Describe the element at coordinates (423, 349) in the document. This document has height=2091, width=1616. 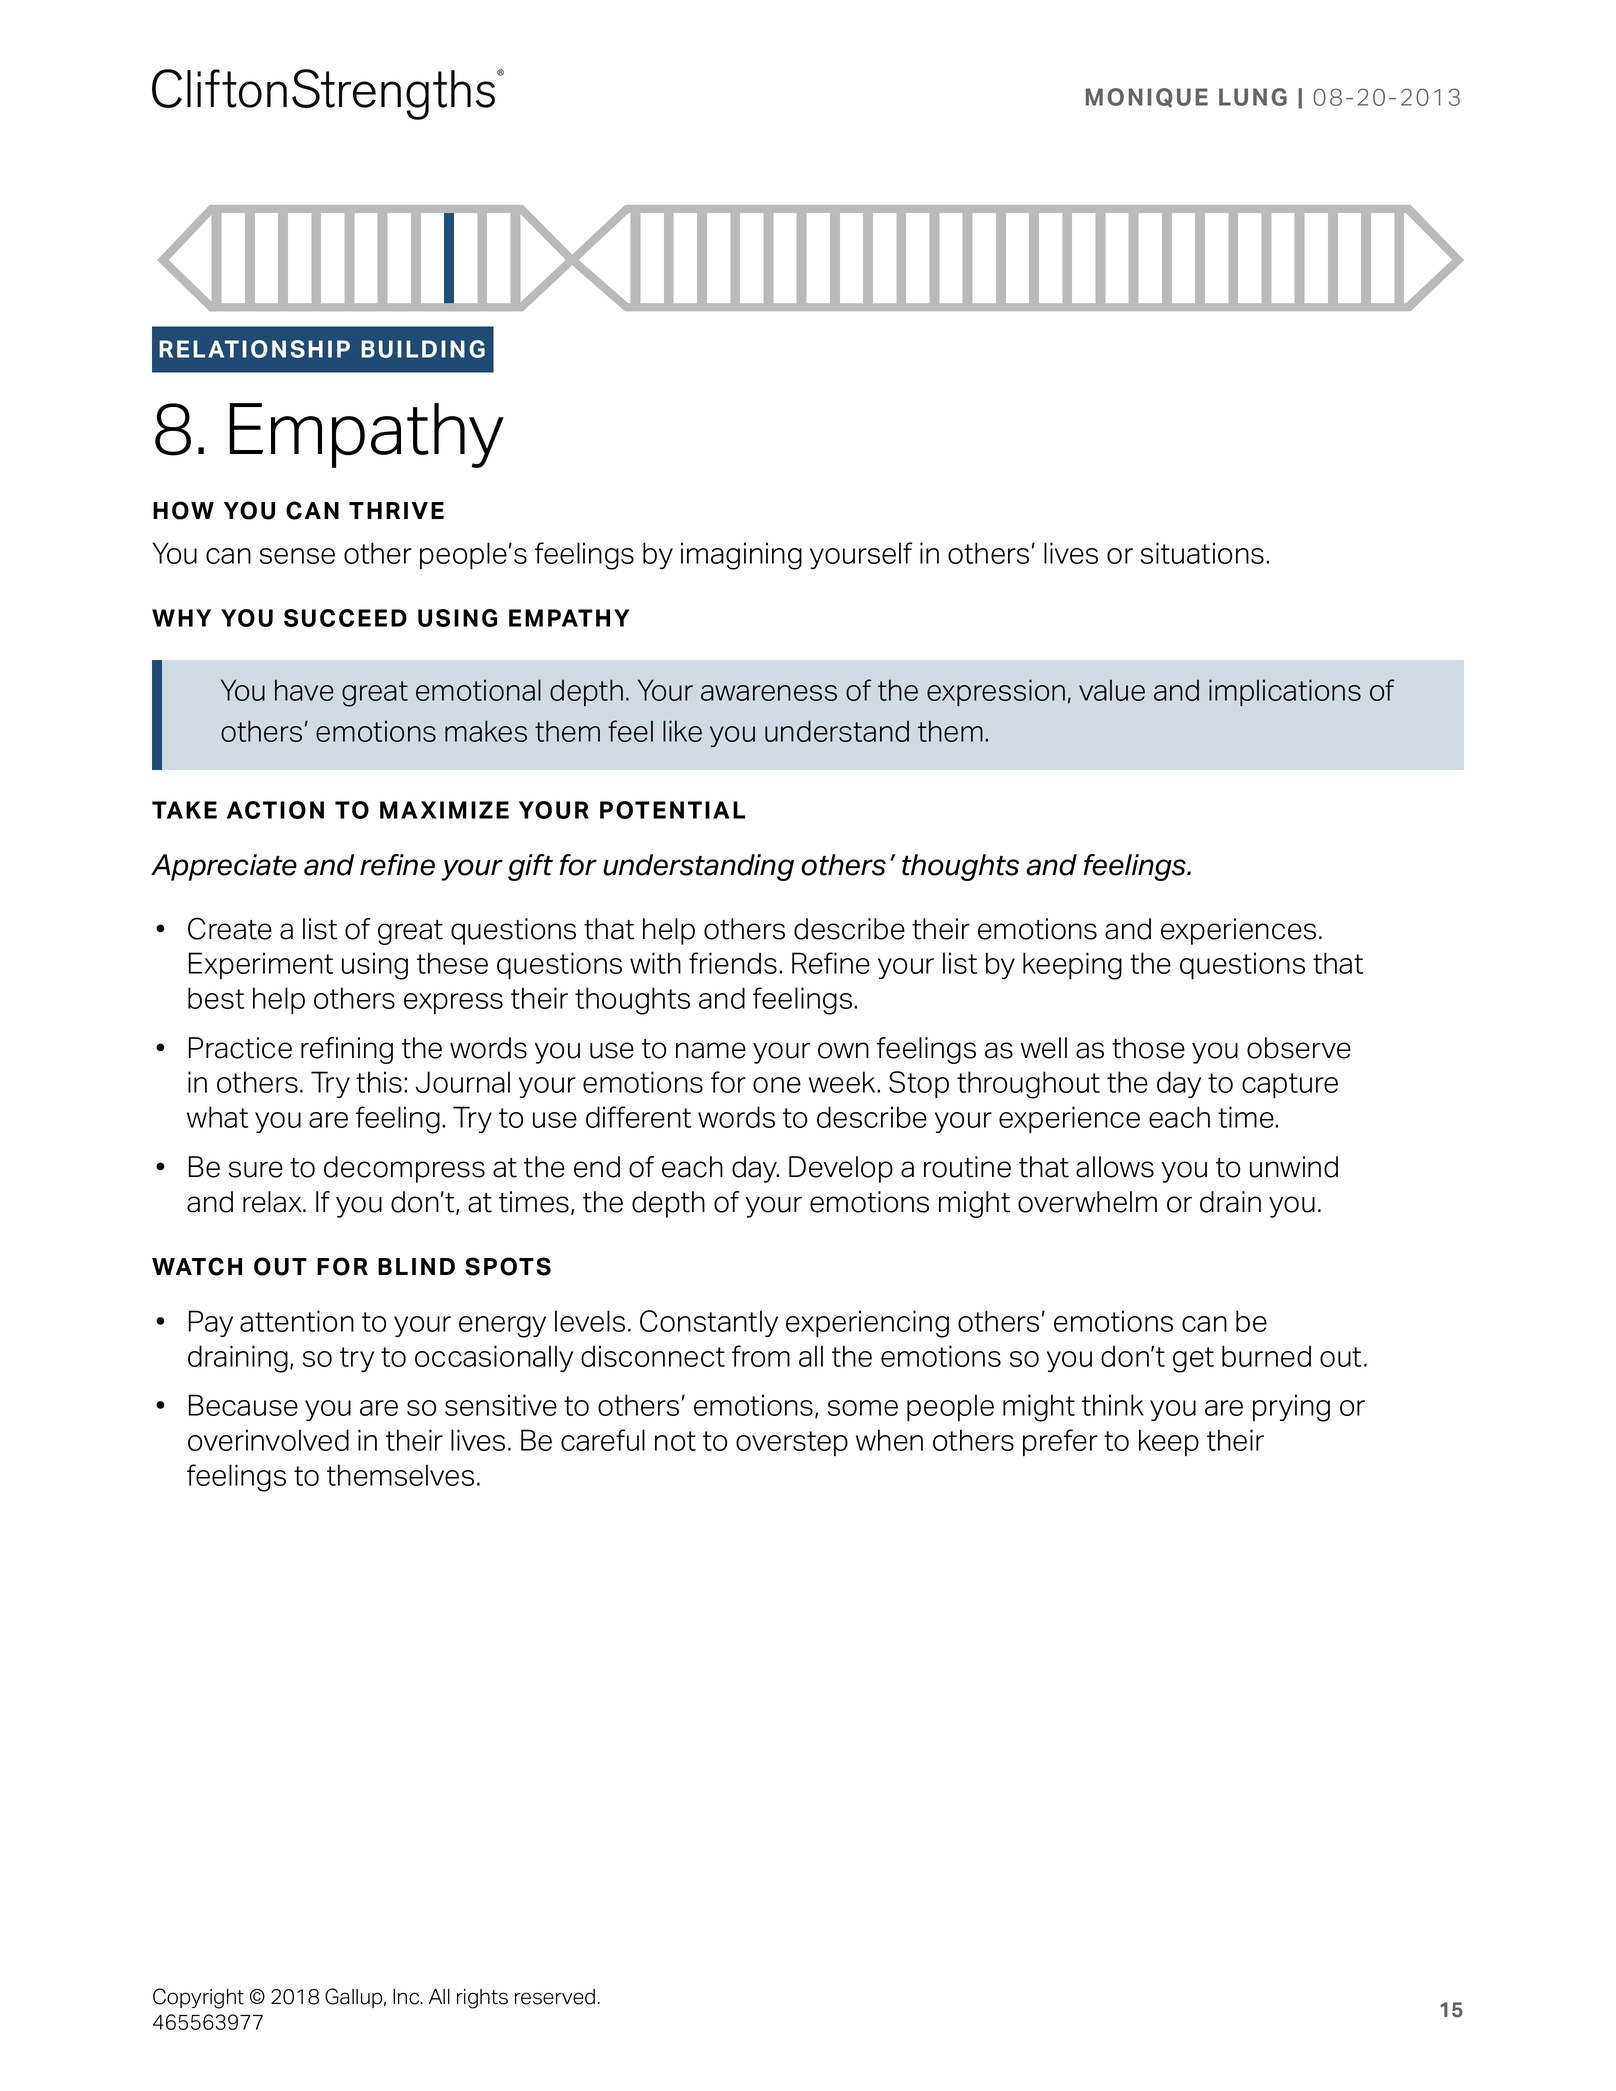
I see `BUILDING` at that location.
